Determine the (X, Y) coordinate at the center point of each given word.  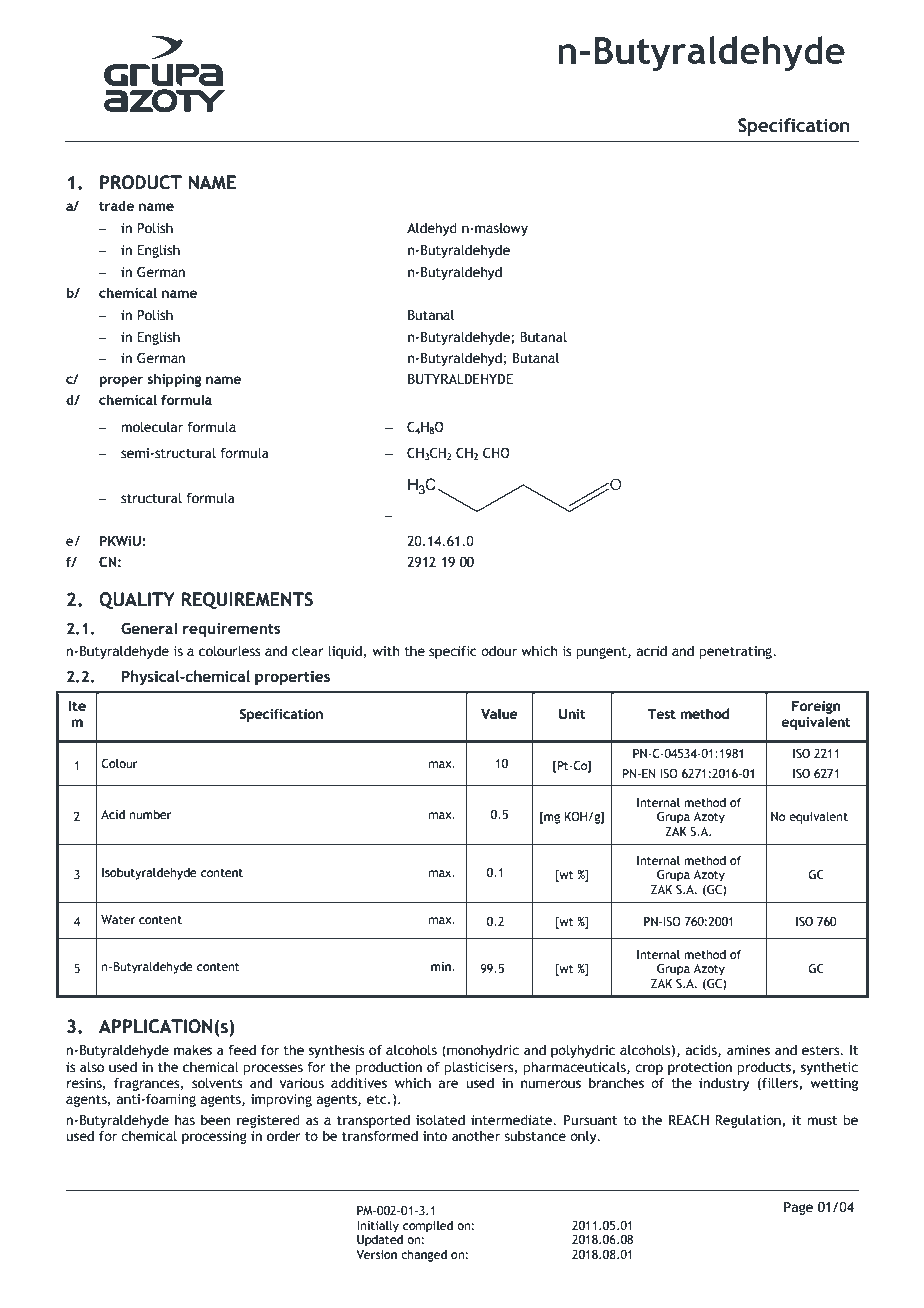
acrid (652, 651)
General (149, 628)
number (150, 814)
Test (661, 714)
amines (748, 1050)
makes (193, 1050)
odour (499, 651)
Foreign (816, 707)
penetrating (736, 652)
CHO (496, 453)
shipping (174, 380)
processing (214, 1137)
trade (116, 205)
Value (499, 713)
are (449, 1084)
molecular (152, 427)
